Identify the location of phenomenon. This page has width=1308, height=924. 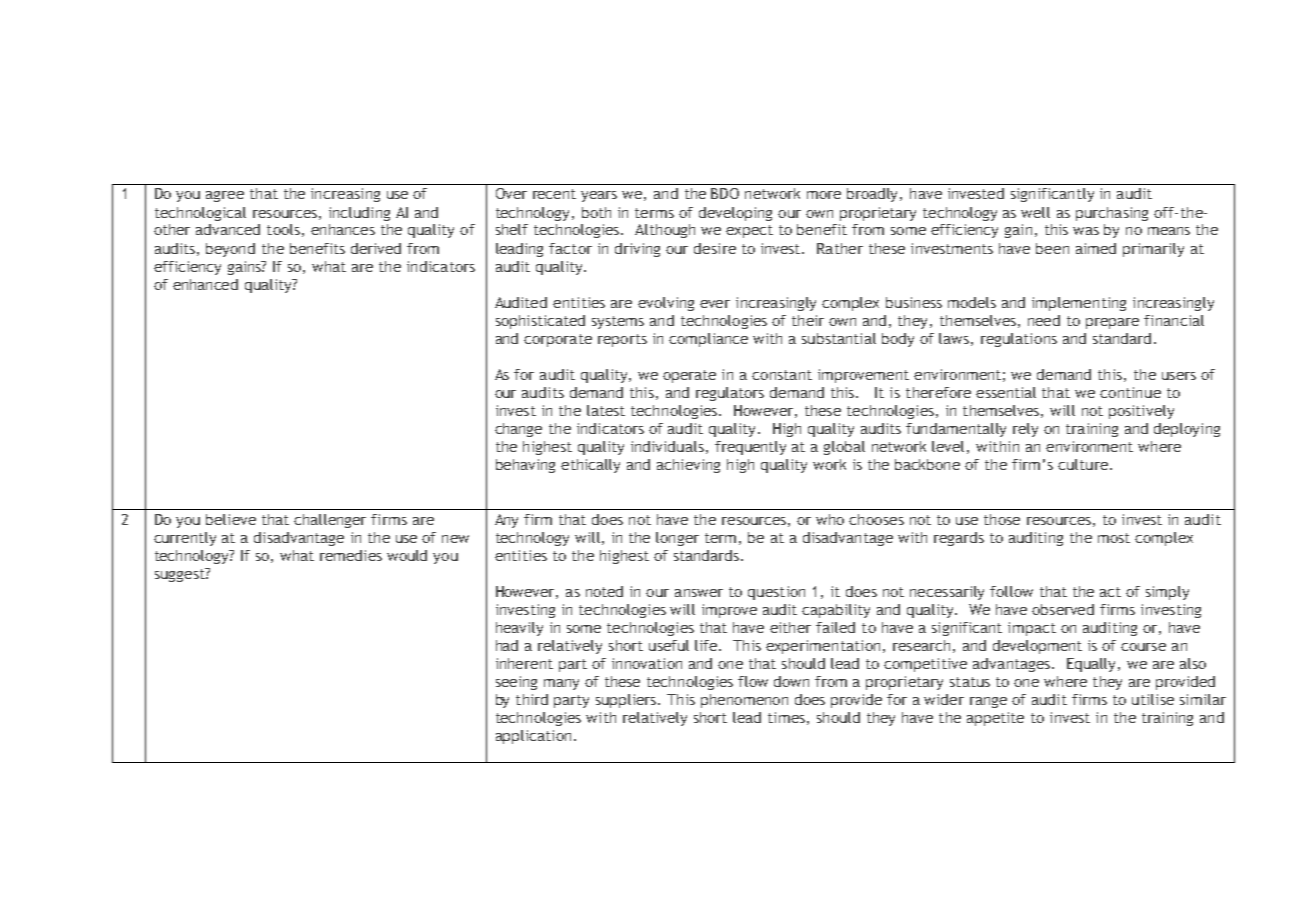
(744, 701).
